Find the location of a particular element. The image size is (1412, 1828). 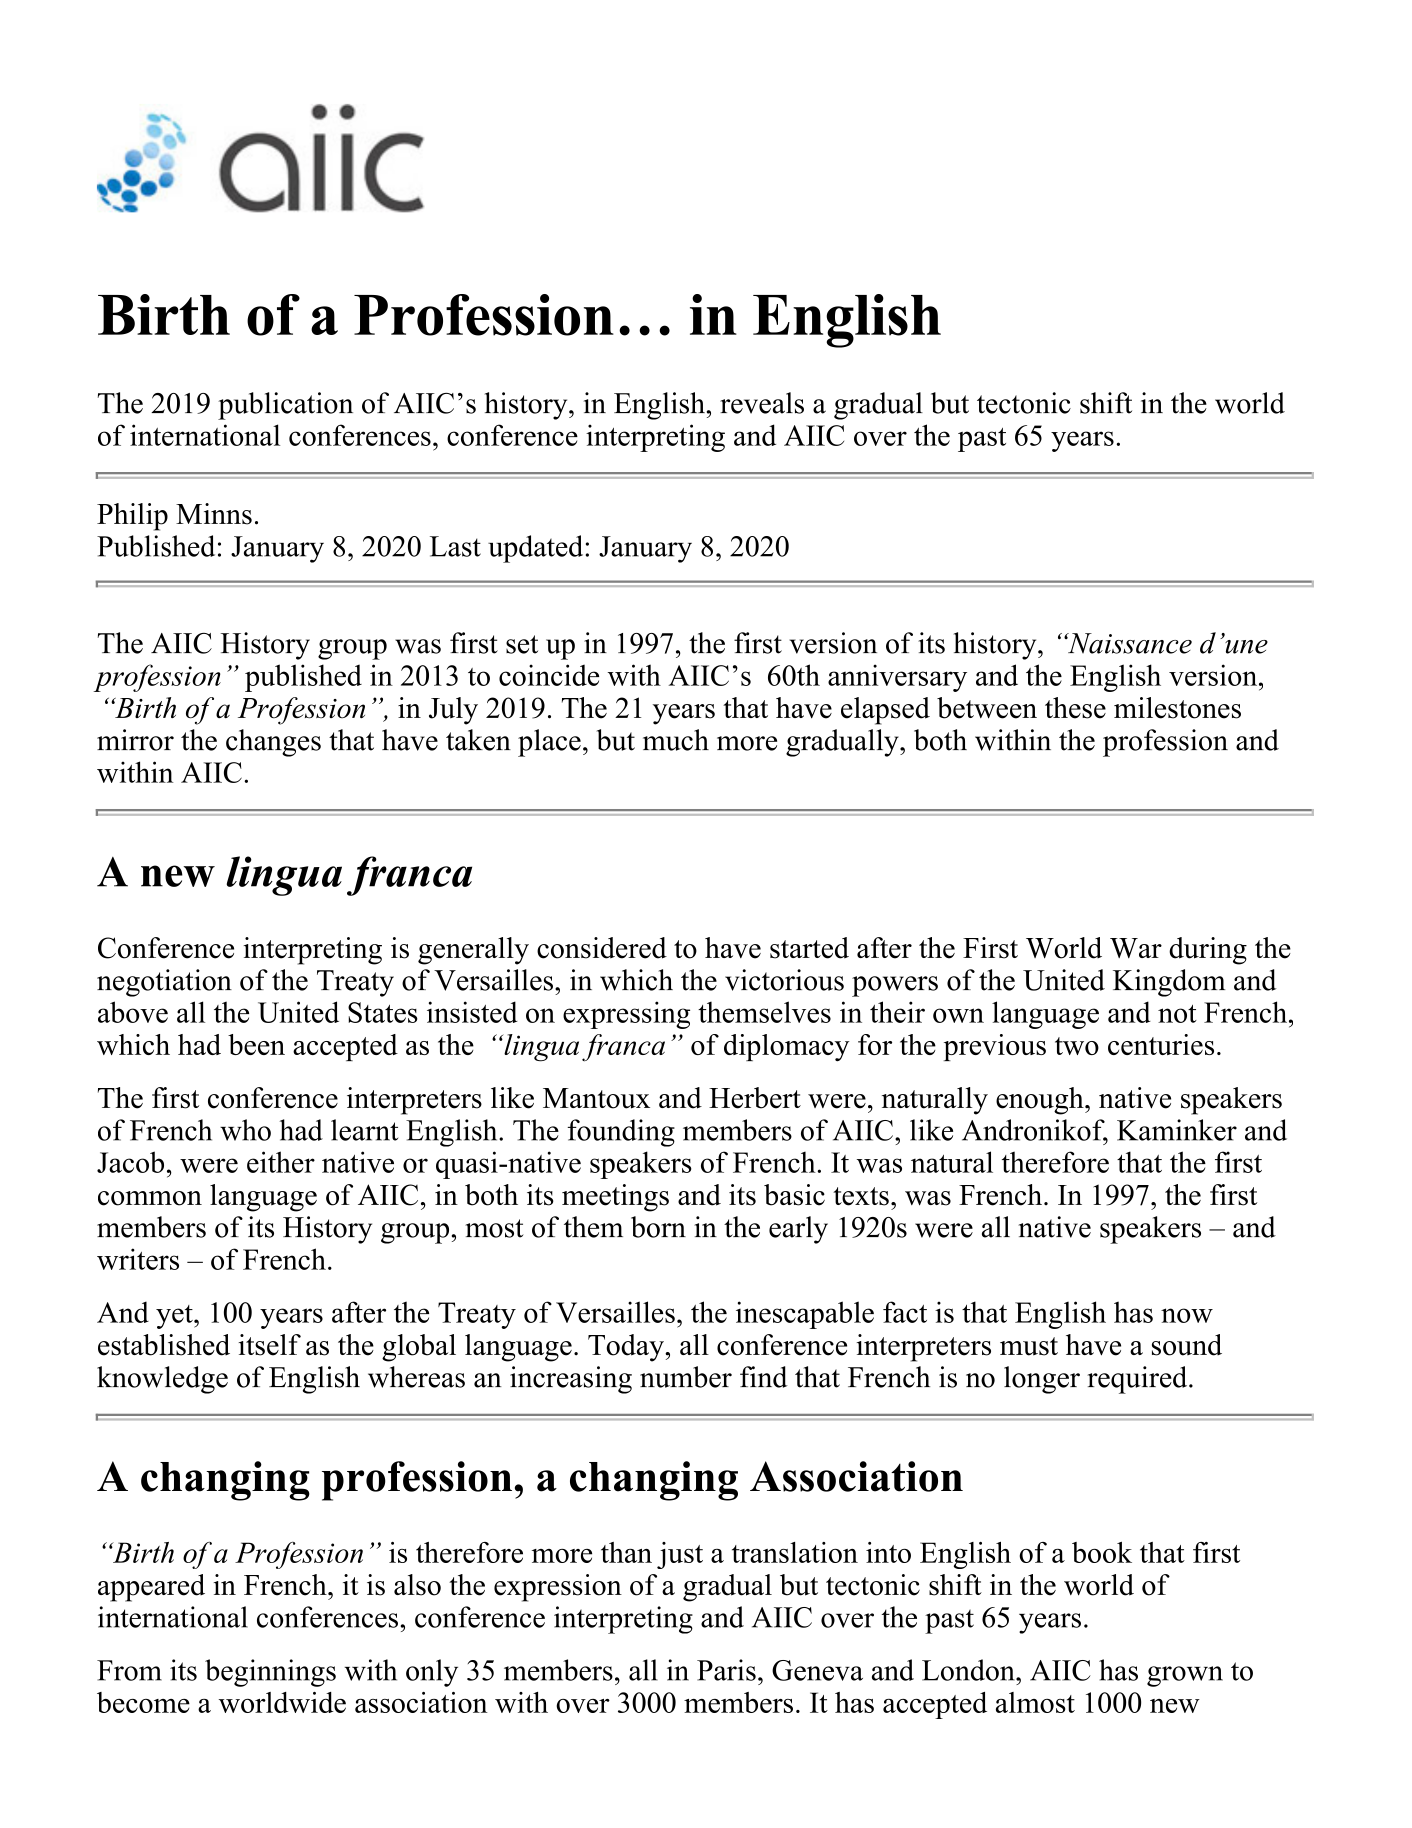

two is located at coordinates (1077, 1046).
